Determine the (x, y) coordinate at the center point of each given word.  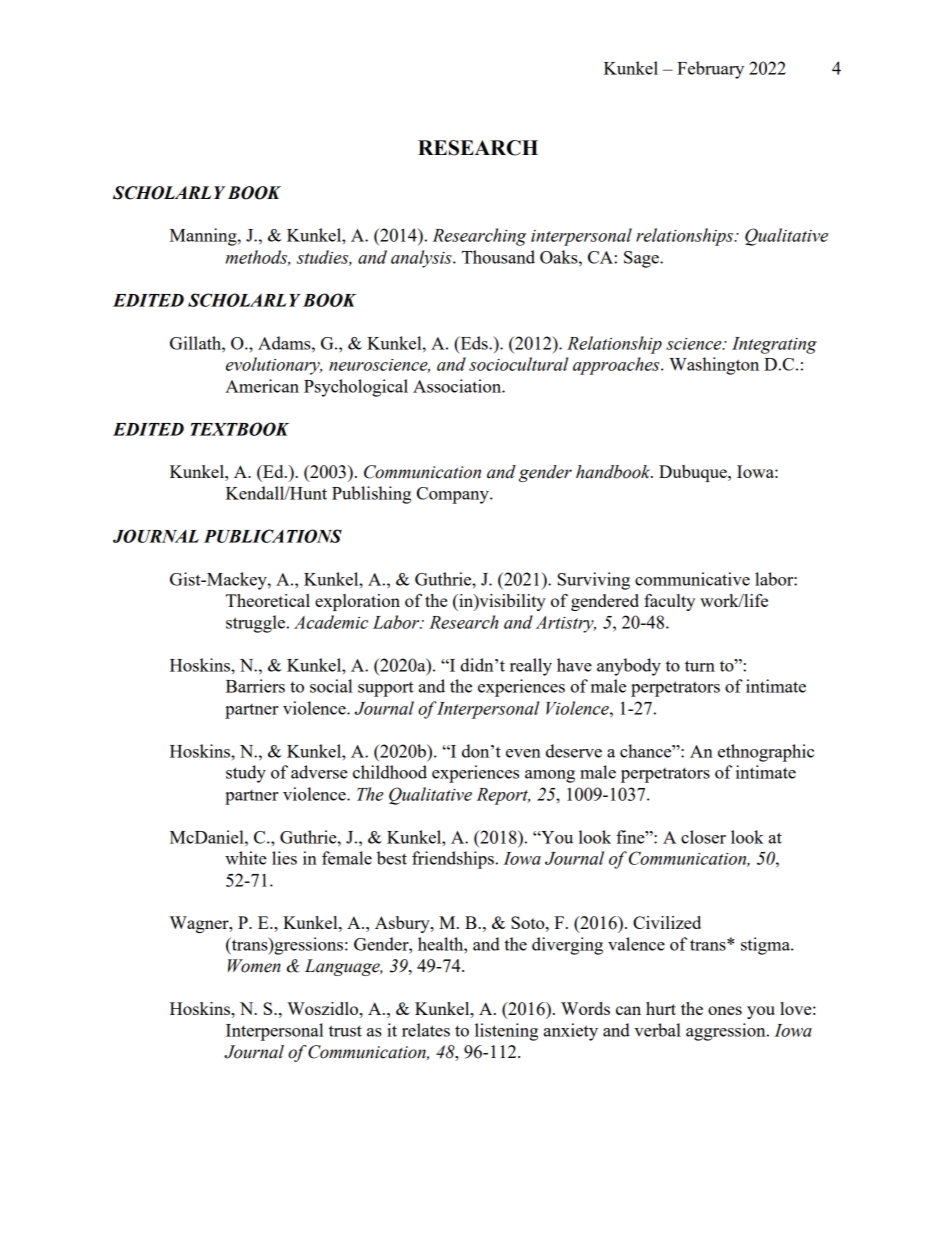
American (262, 386)
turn (700, 666)
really (531, 667)
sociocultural (518, 364)
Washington (714, 366)
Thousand (498, 257)
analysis (422, 259)
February (710, 70)
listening (506, 1032)
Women (254, 966)
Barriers (255, 686)
